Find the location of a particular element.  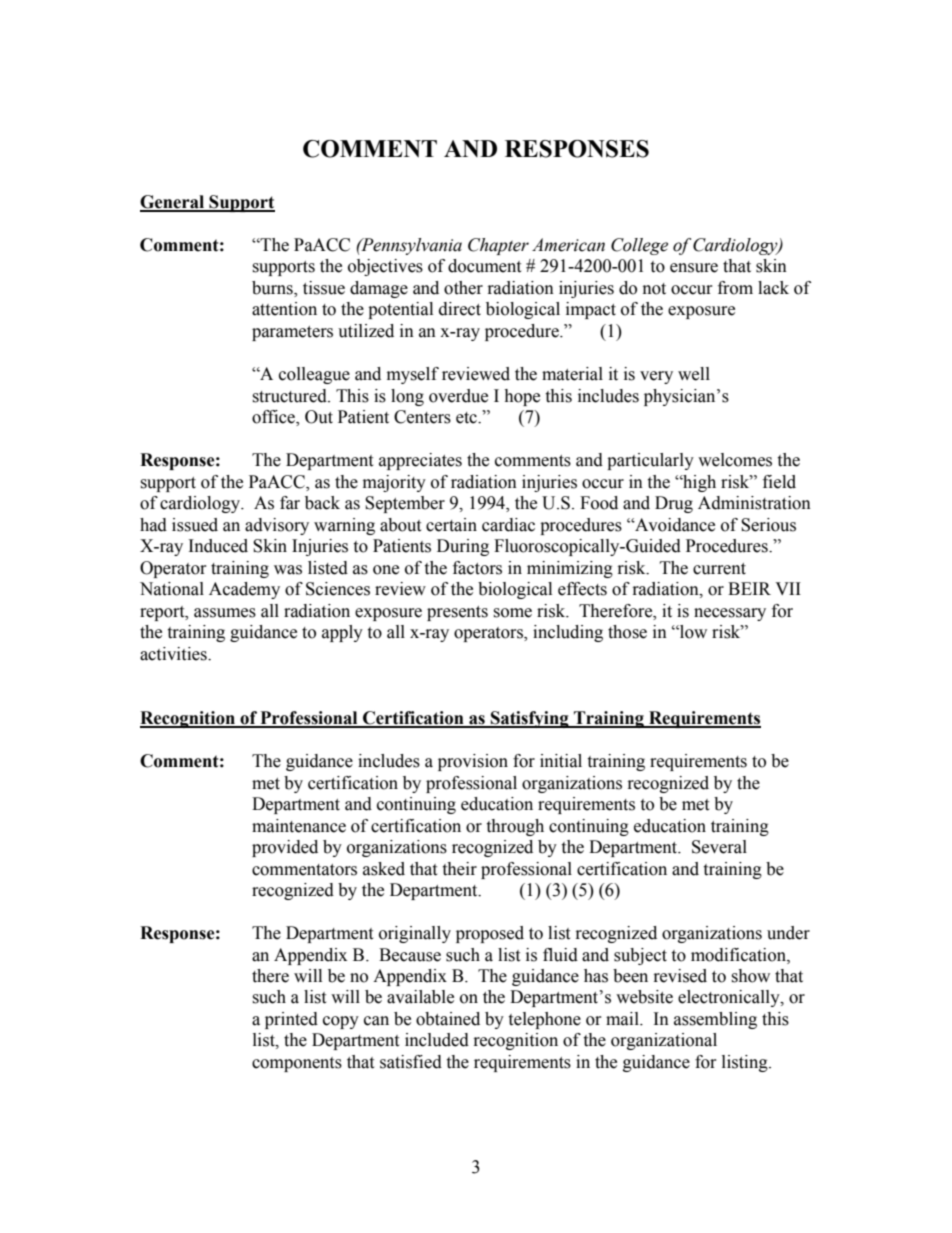

assumes is located at coordinates (225, 613).
